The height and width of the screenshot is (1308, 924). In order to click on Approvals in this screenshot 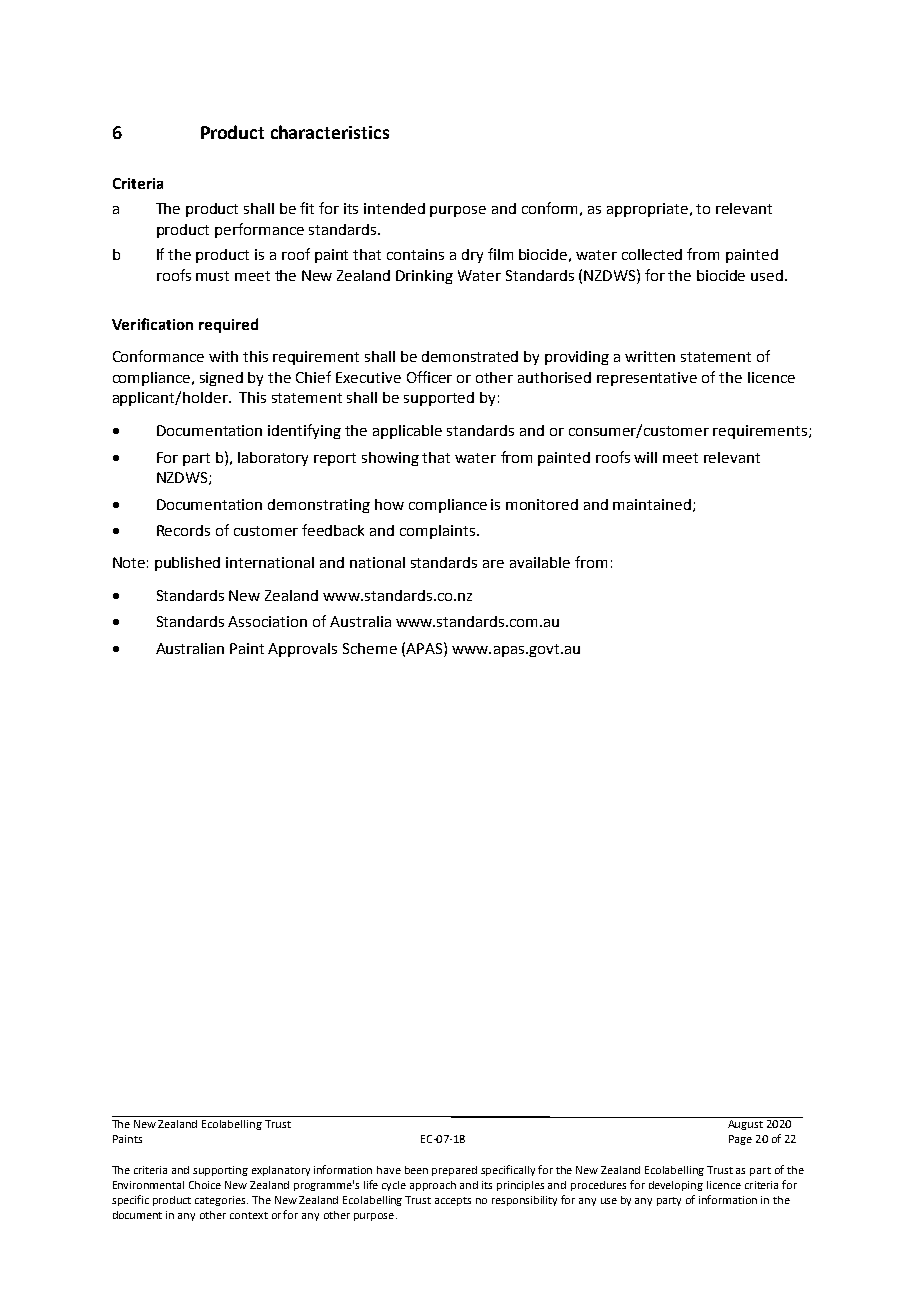, I will do `click(302, 650)`.
